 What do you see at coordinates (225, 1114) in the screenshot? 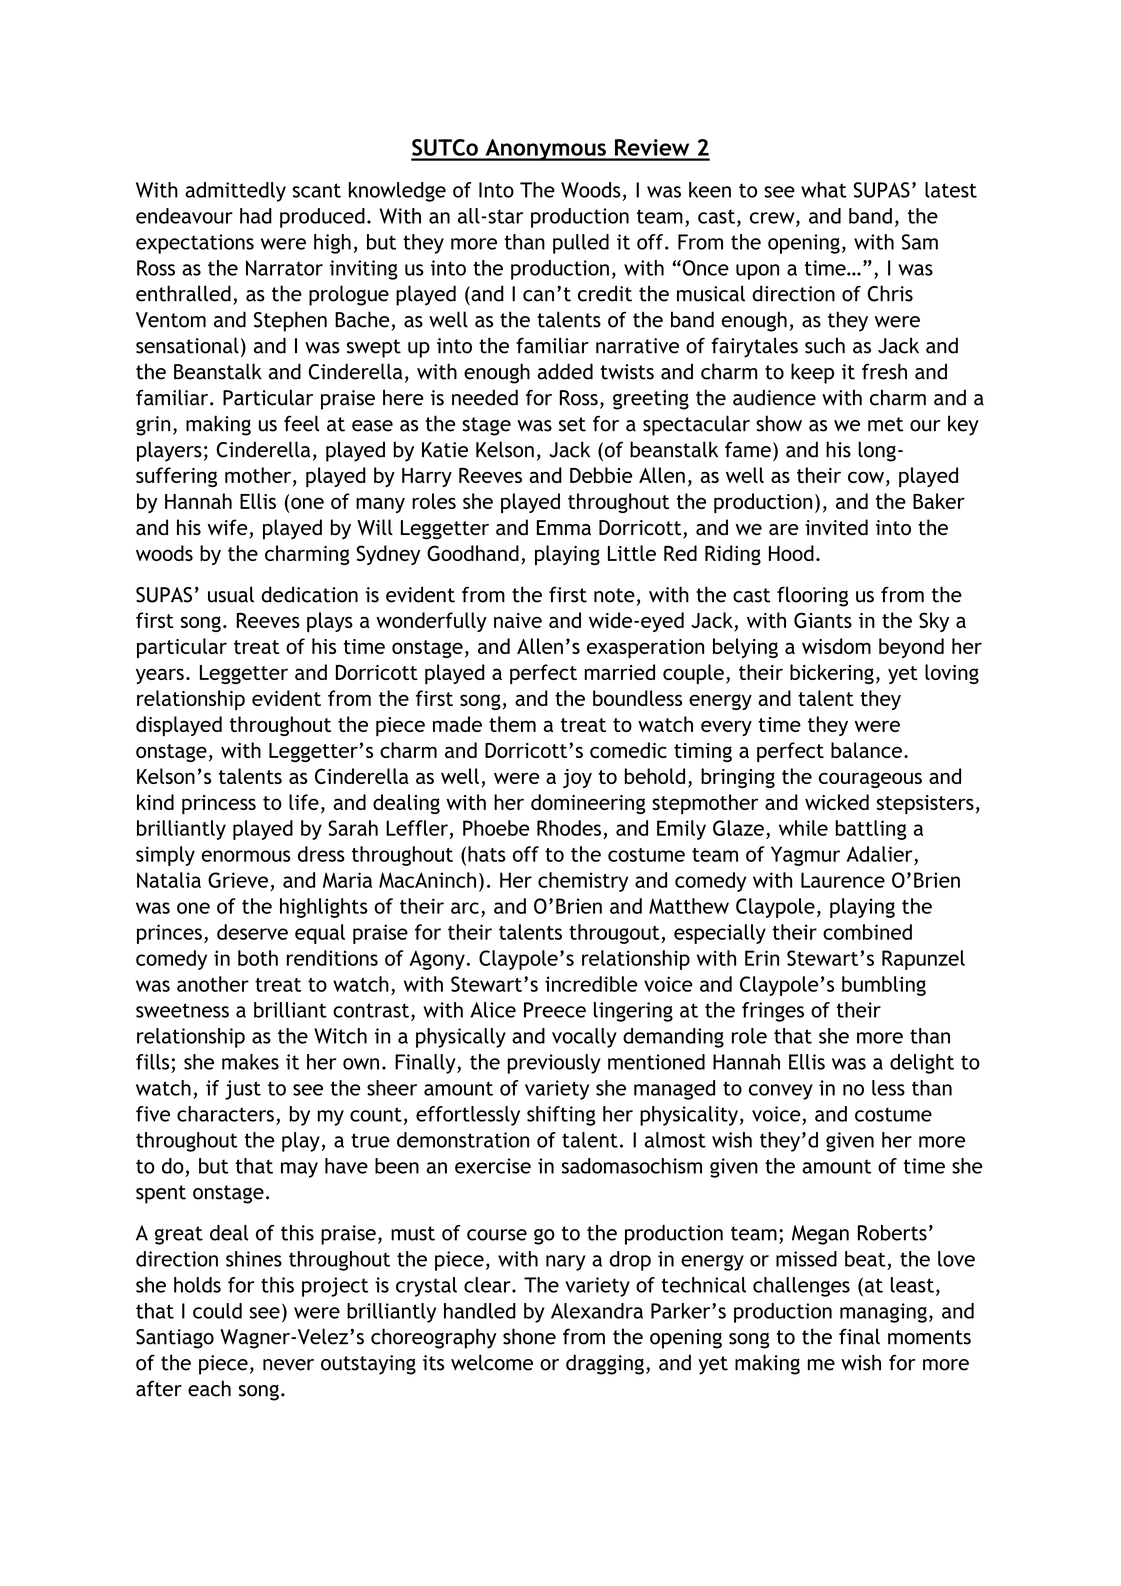
I see `characters` at bounding box center [225, 1114].
